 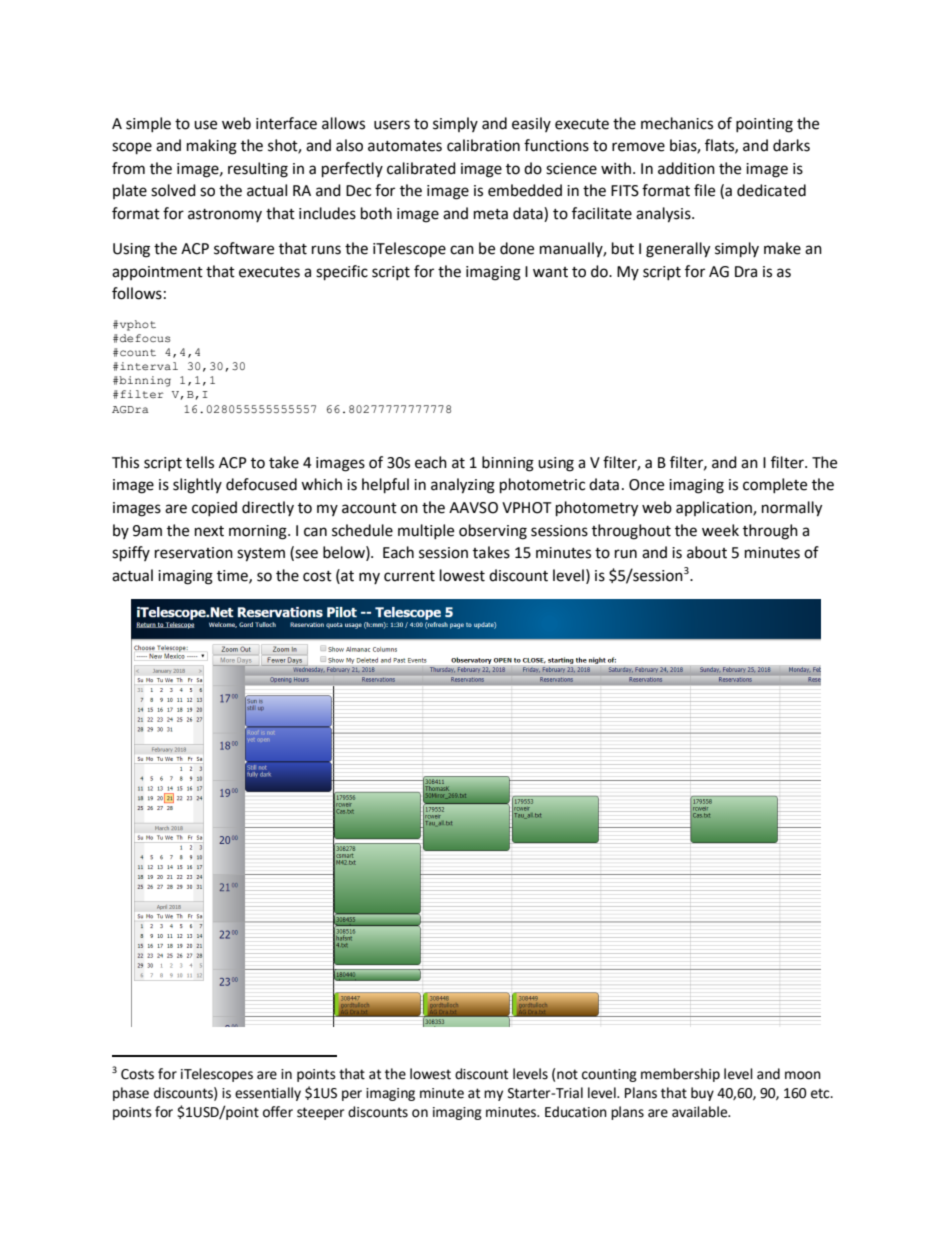 I want to click on current, so click(x=409, y=576).
